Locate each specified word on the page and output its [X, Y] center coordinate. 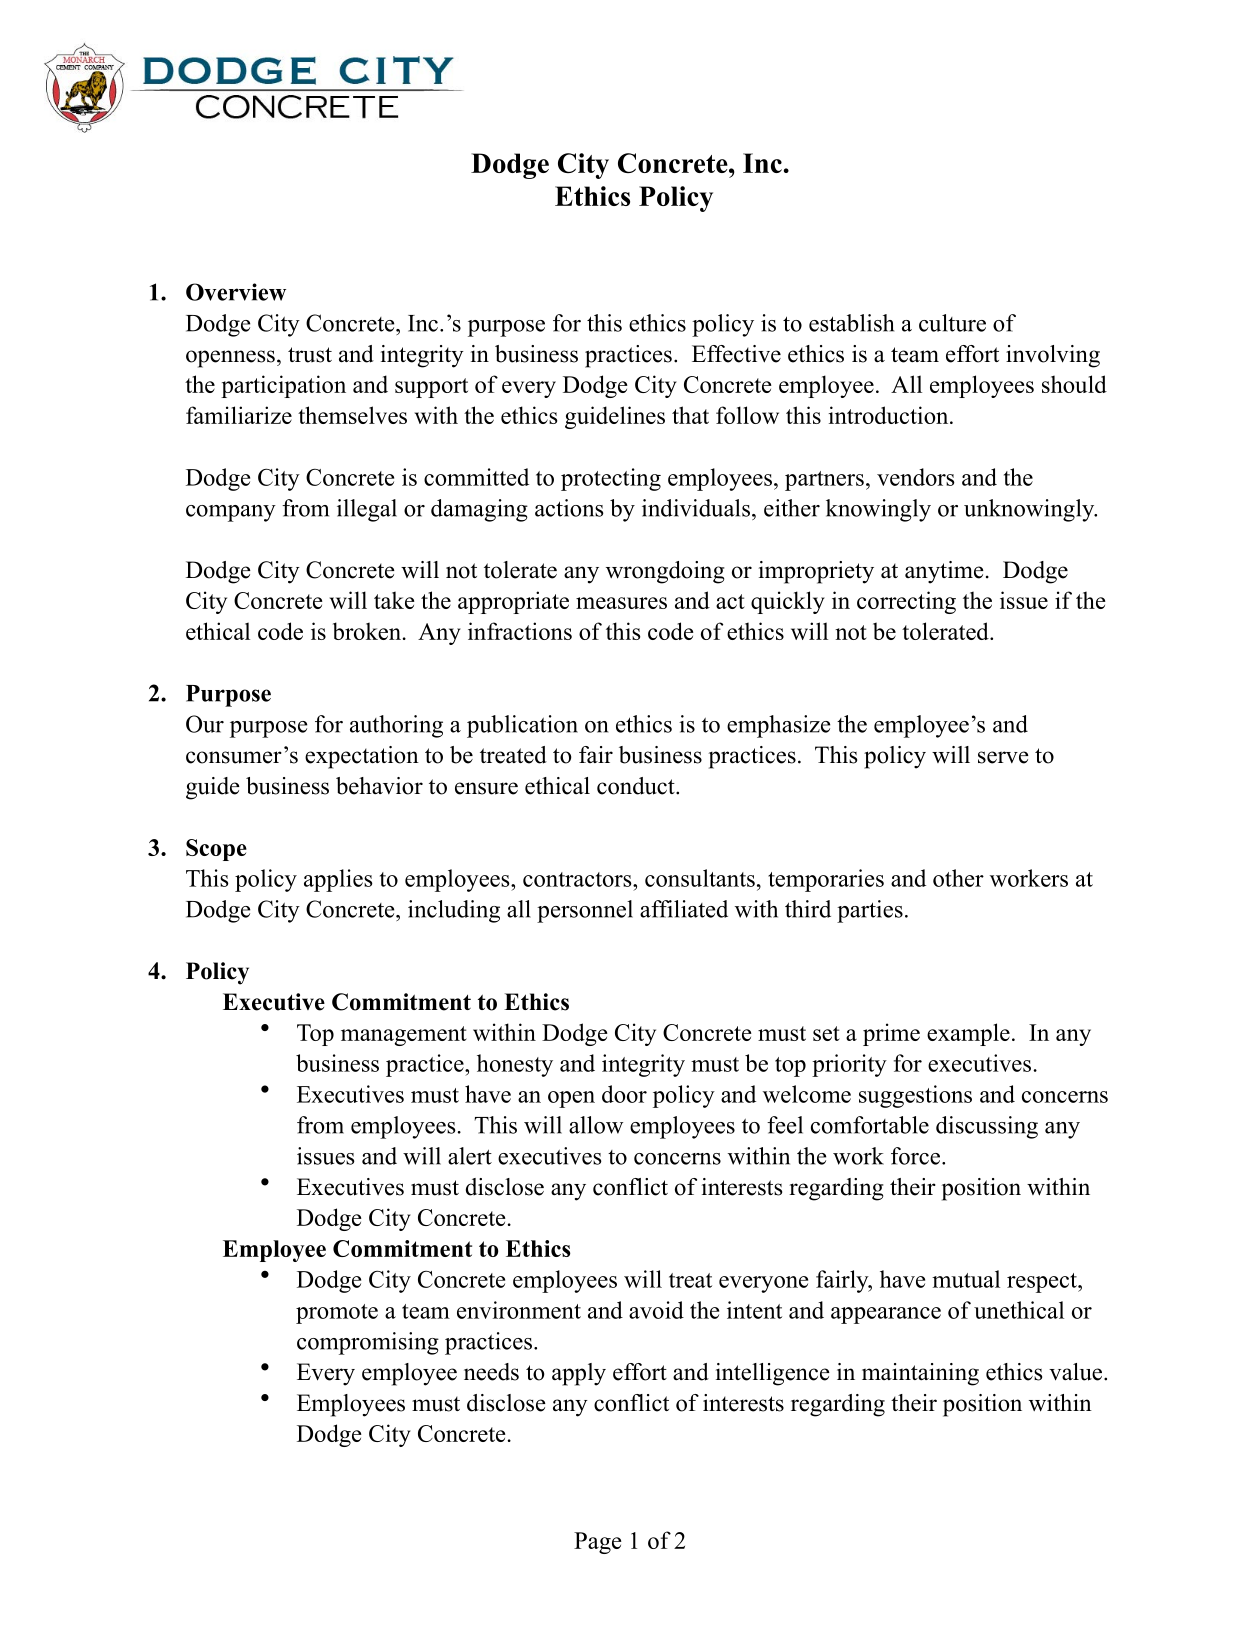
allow [596, 1125]
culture [952, 323]
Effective [736, 354]
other [958, 878]
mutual [966, 1279]
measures [621, 603]
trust [310, 355]
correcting [906, 602]
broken [367, 631]
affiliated [684, 909]
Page [598, 1543]
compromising [368, 1343]
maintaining [920, 1374]
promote [337, 1314]
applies [338, 880]
